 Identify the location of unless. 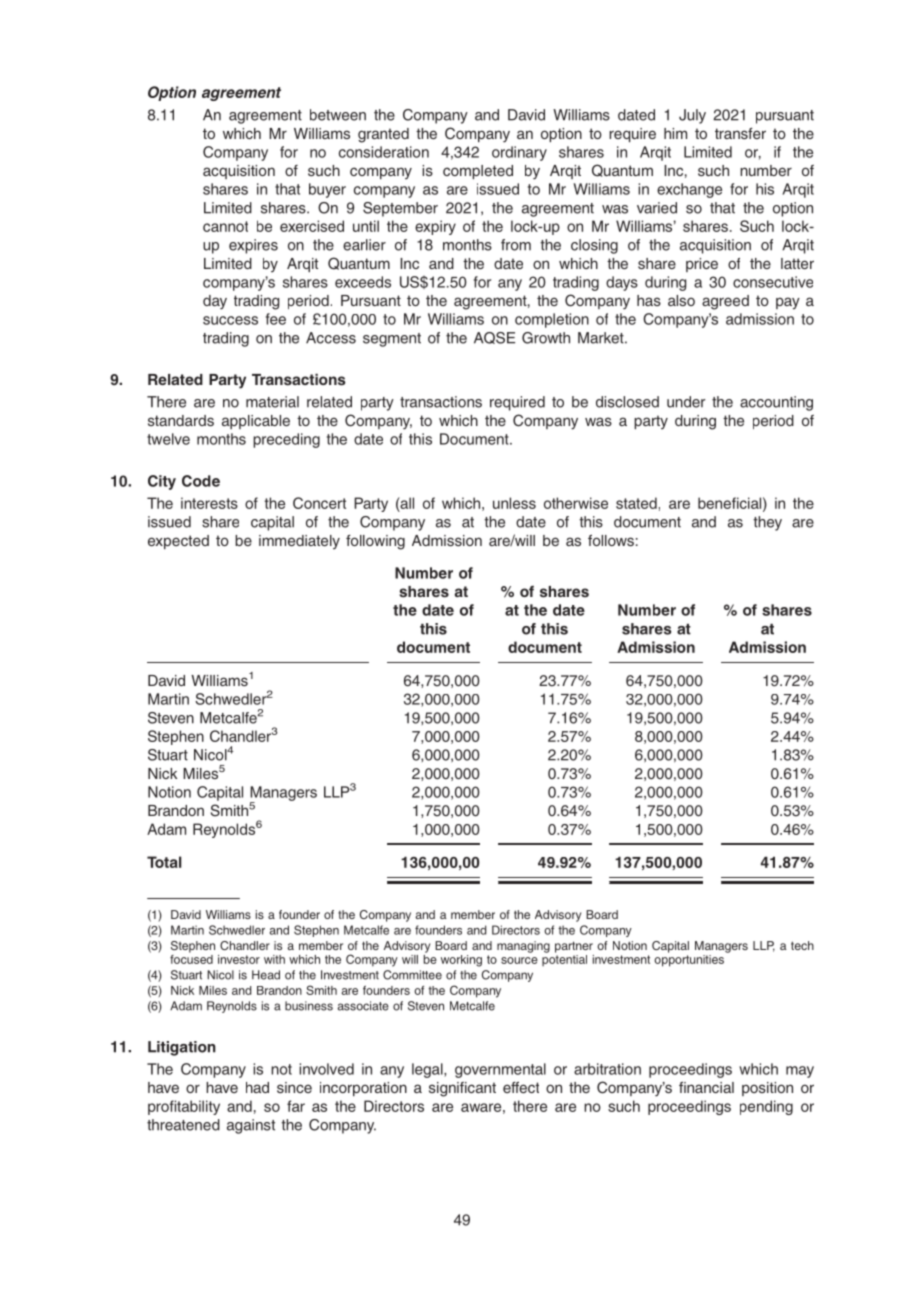
(514, 503).
